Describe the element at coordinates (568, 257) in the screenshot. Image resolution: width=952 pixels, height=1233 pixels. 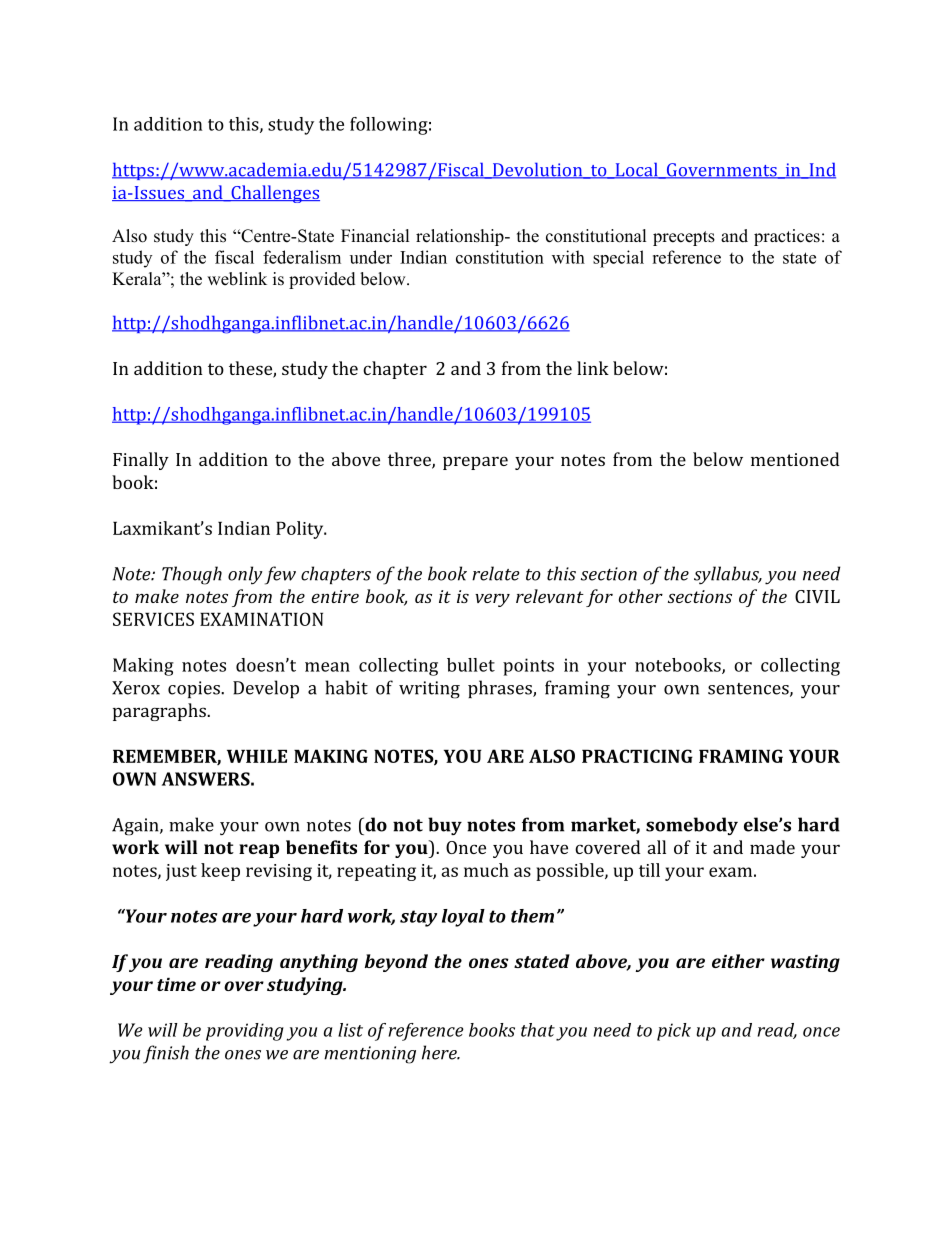
I see `with` at that location.
